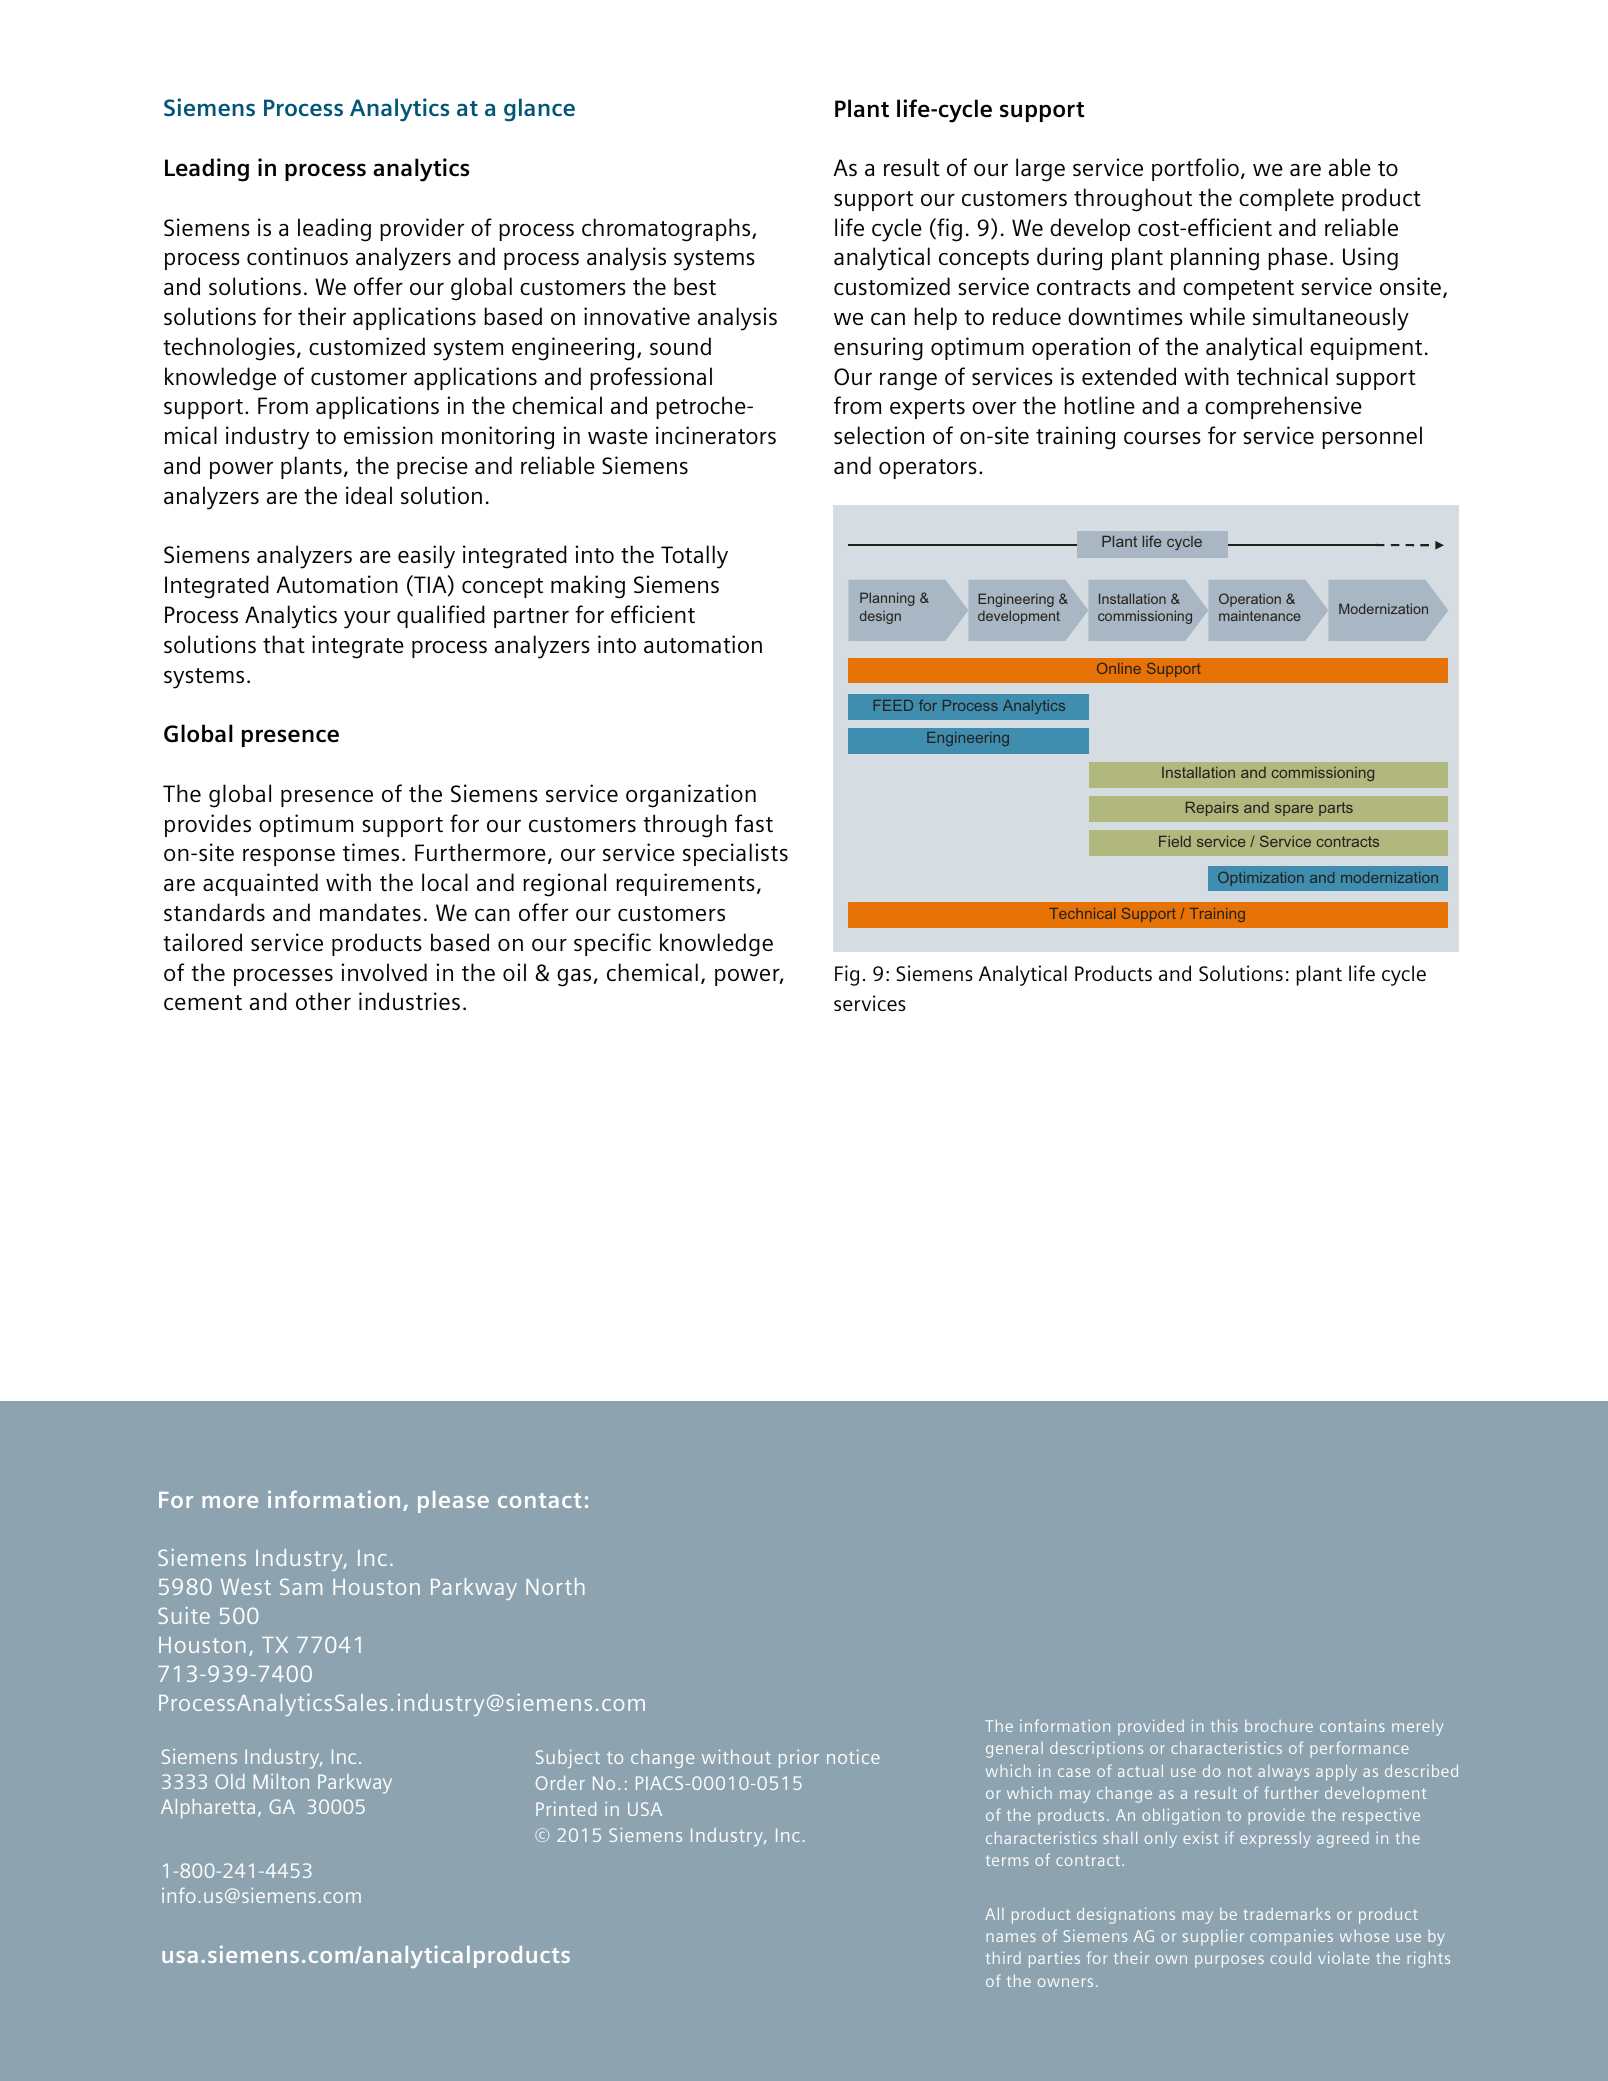 This image has width=1608, height=2081. What do you see at coordinates (1261, 879) in the image?
I see `Optimization` at bounding box center [1261, 879].
